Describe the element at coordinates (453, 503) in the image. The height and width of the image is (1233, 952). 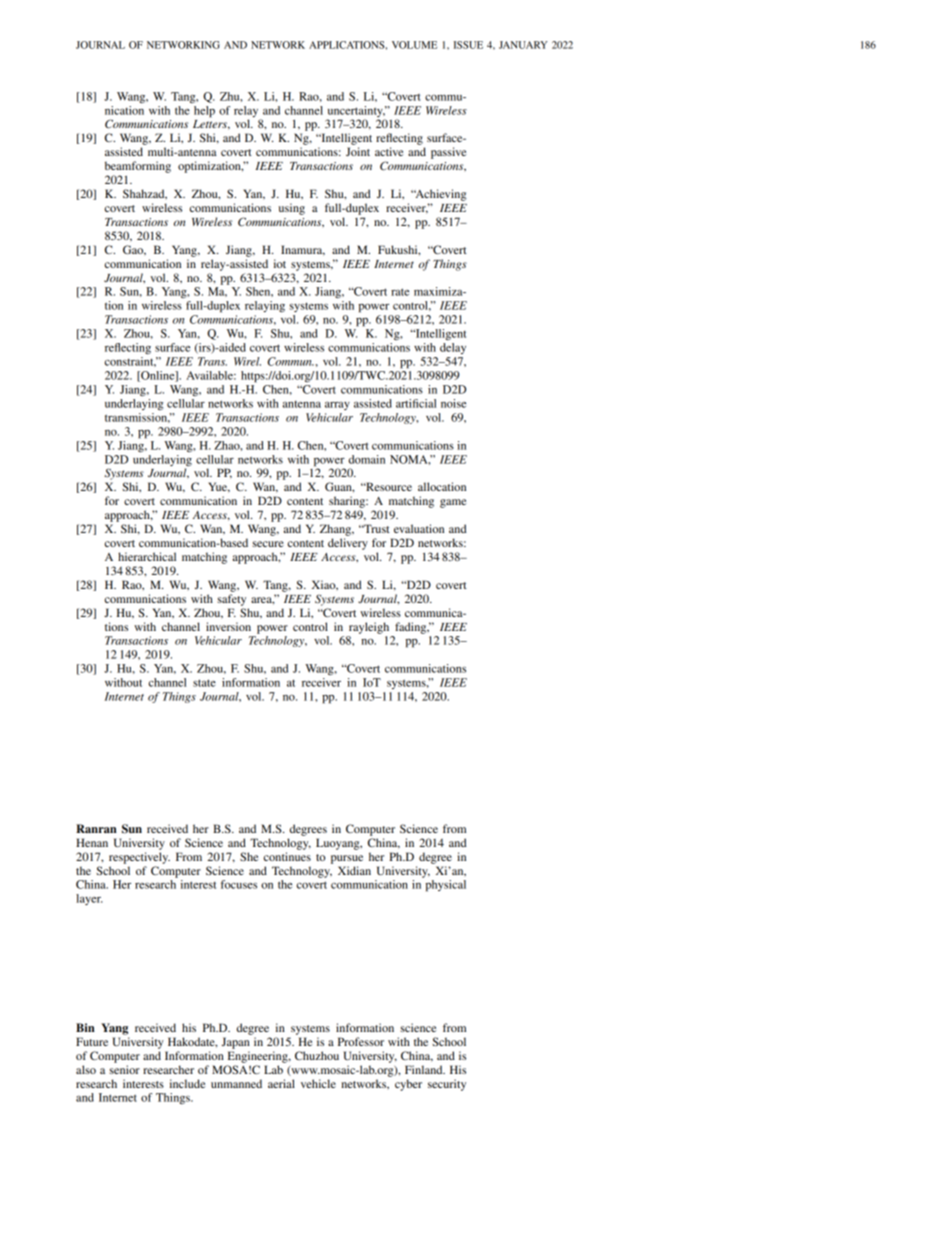
I see `game` at that location.
